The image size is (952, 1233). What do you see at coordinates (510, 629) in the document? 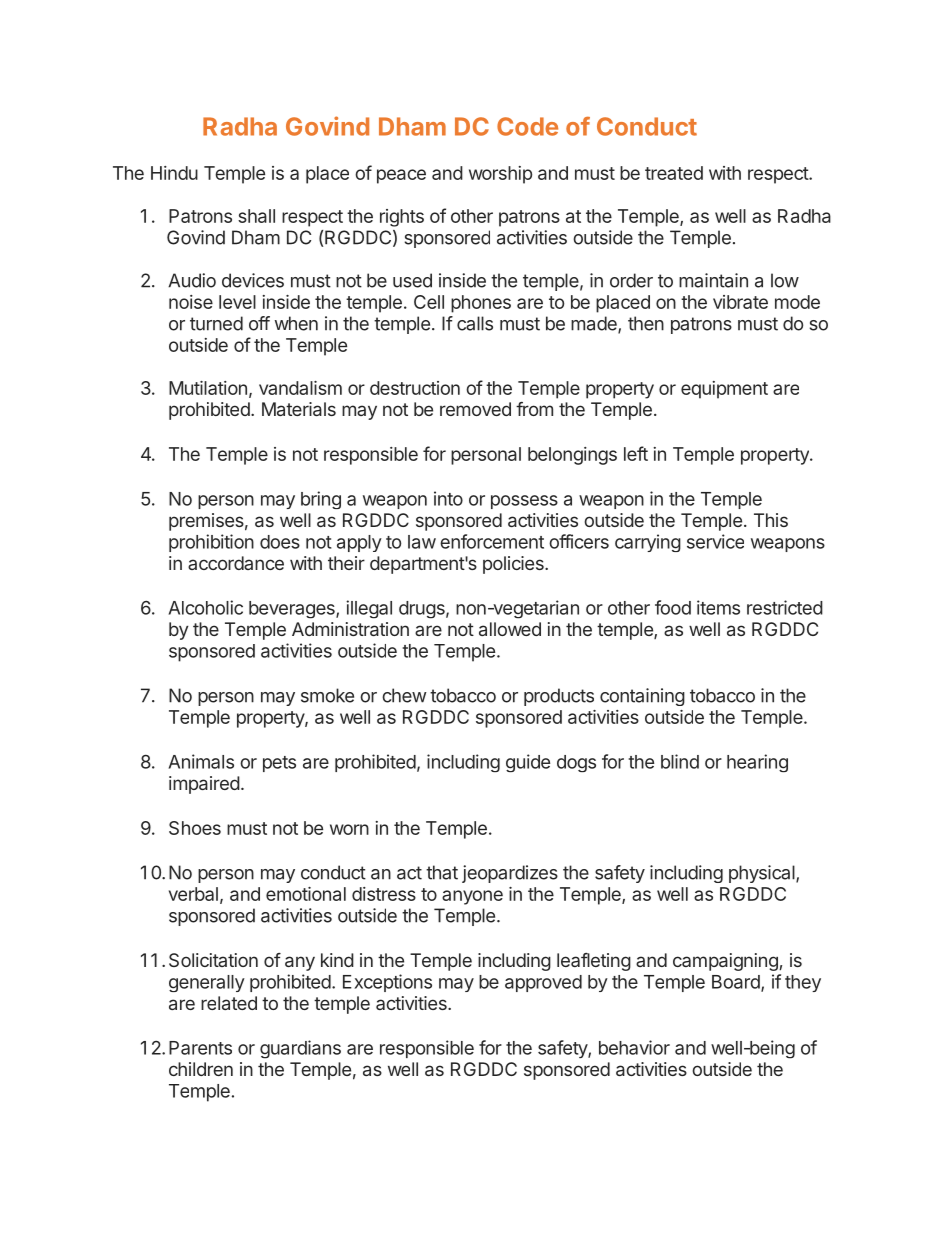
I see `allowed` at bounding box center [510, 629].
